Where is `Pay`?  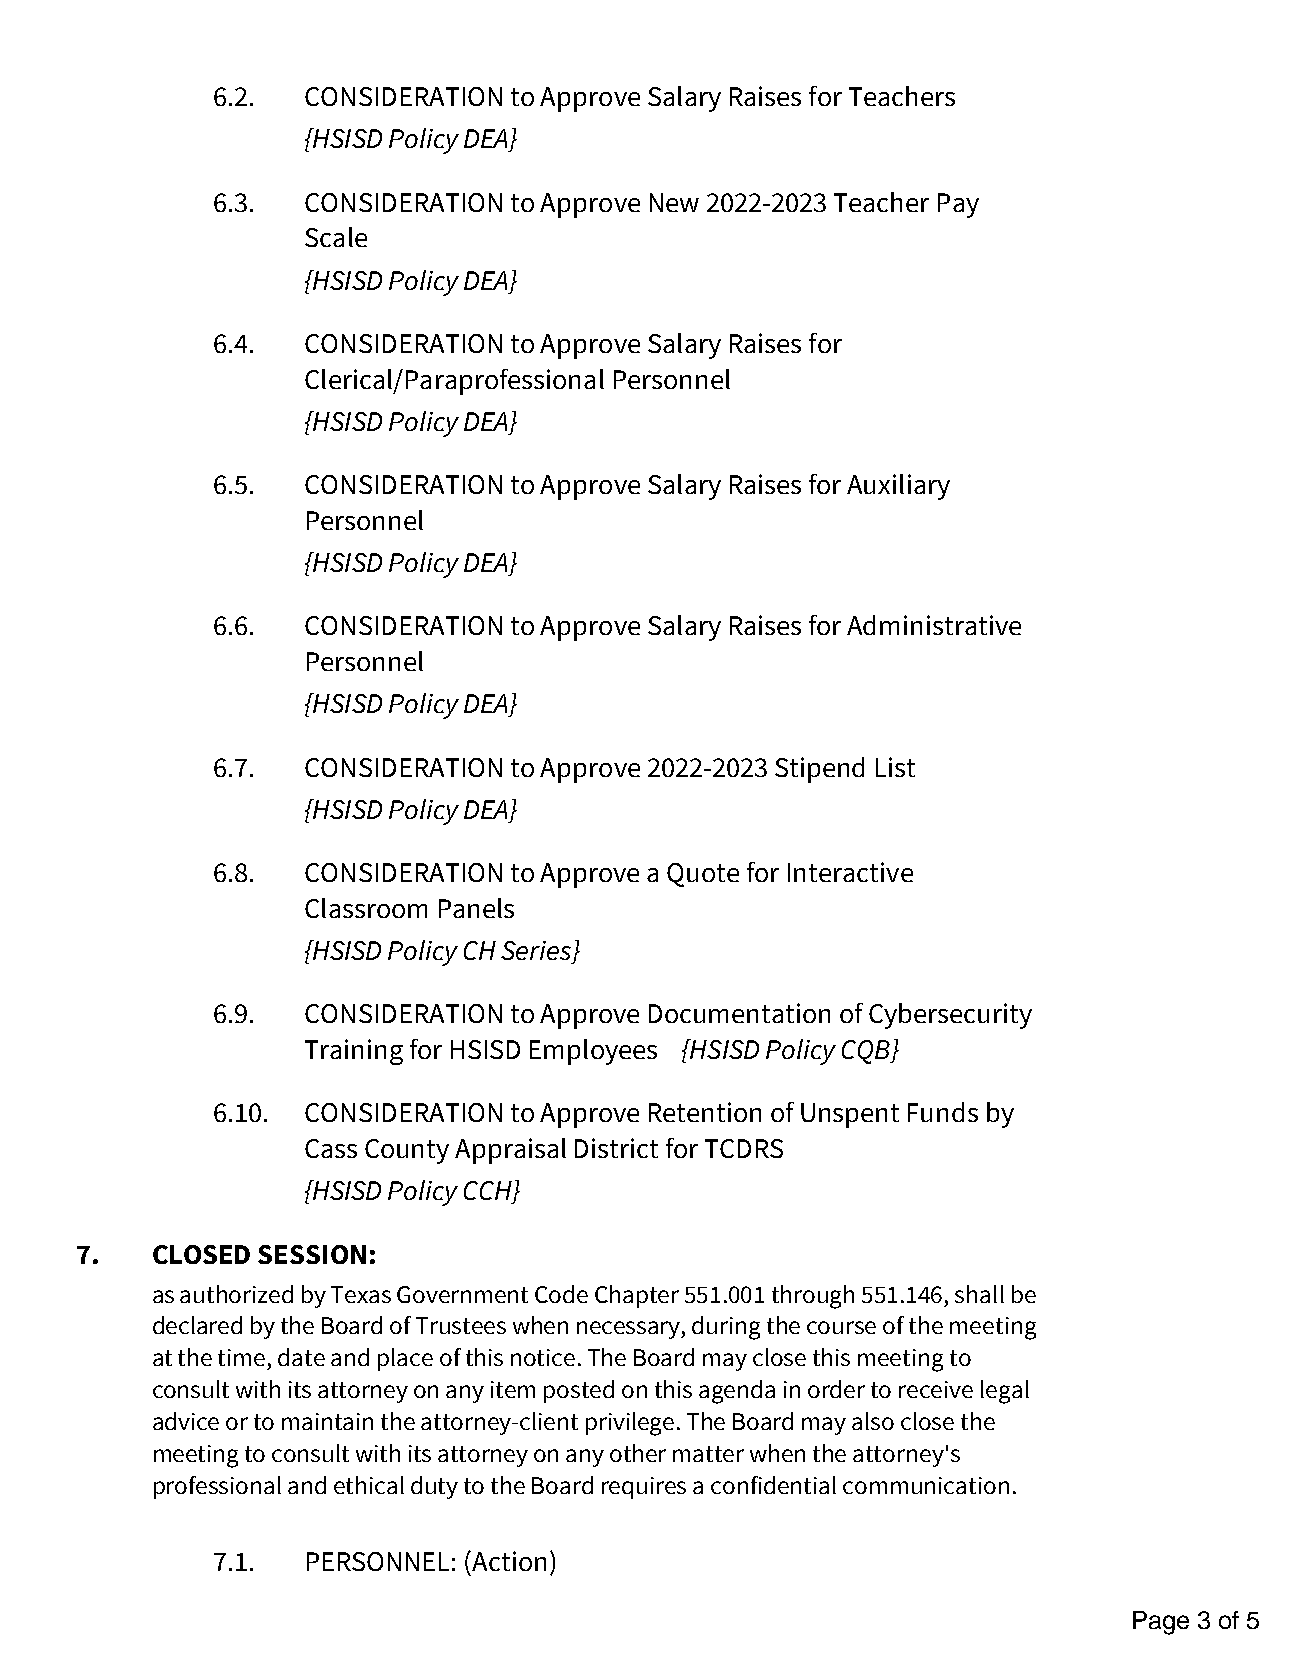 Pay is located at coordinates (958, 205).
